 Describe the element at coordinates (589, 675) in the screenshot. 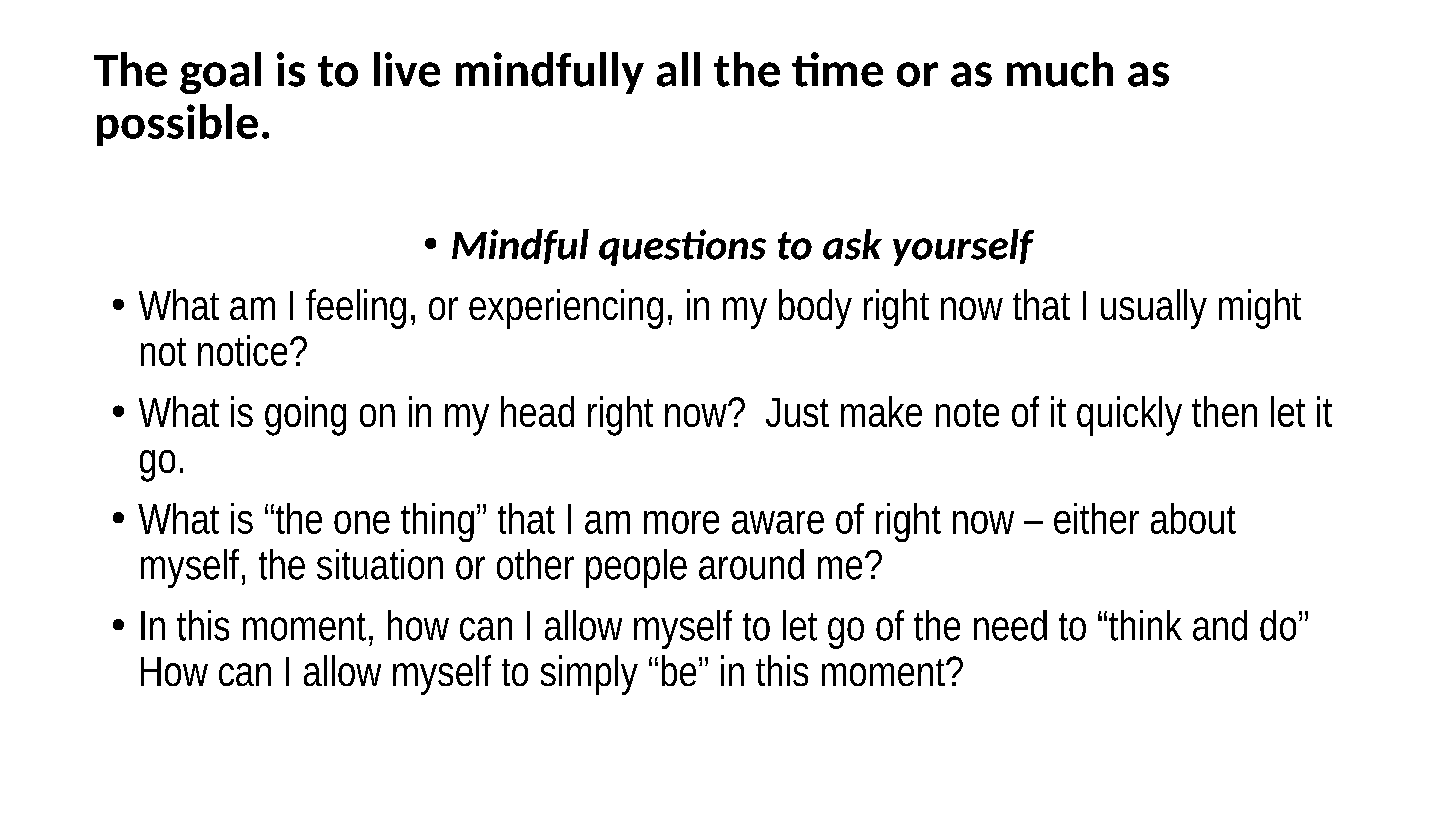

I see `simply` at that location.
